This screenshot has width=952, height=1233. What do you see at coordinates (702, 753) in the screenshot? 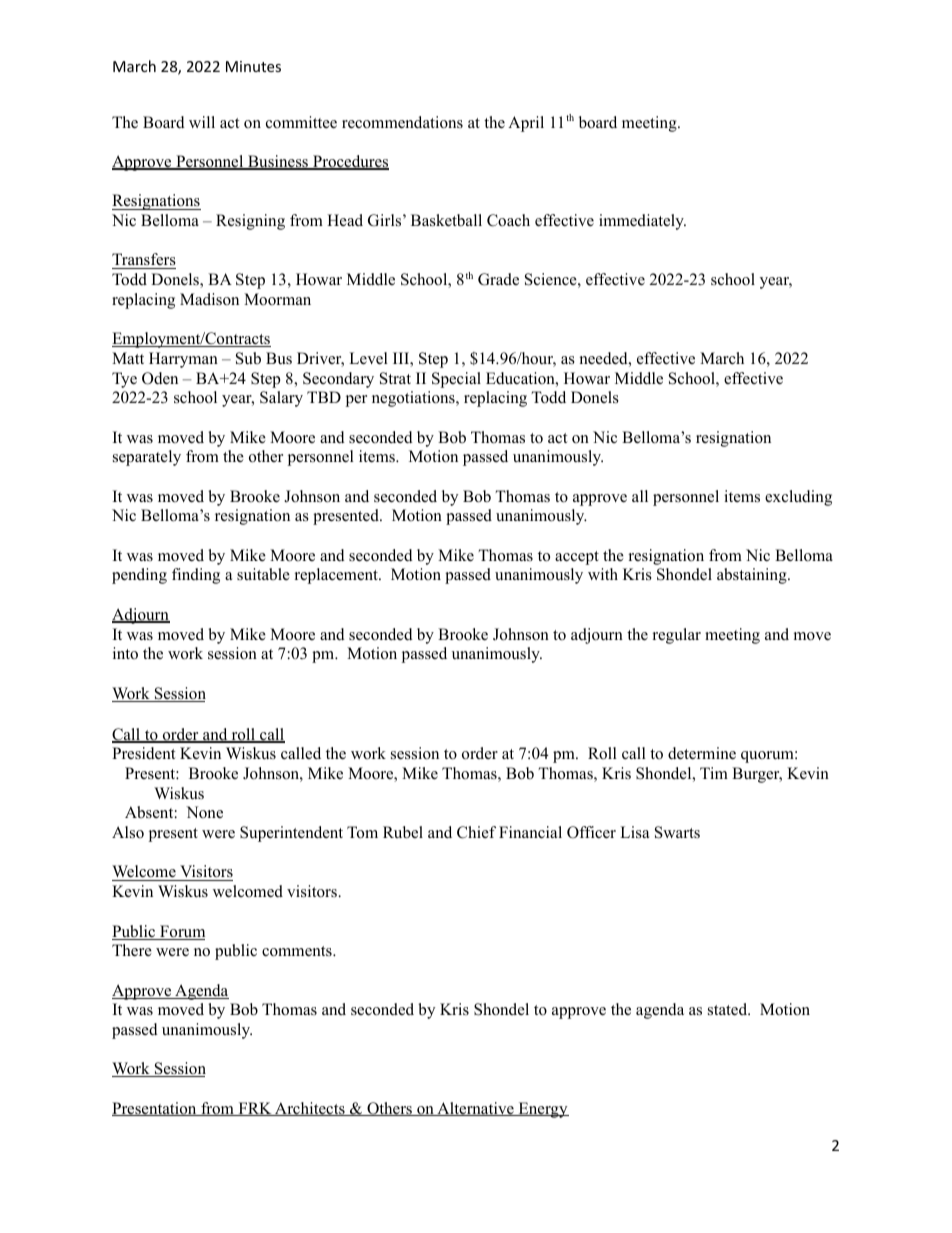
I see `determine` at bounding box center [702, 753].
